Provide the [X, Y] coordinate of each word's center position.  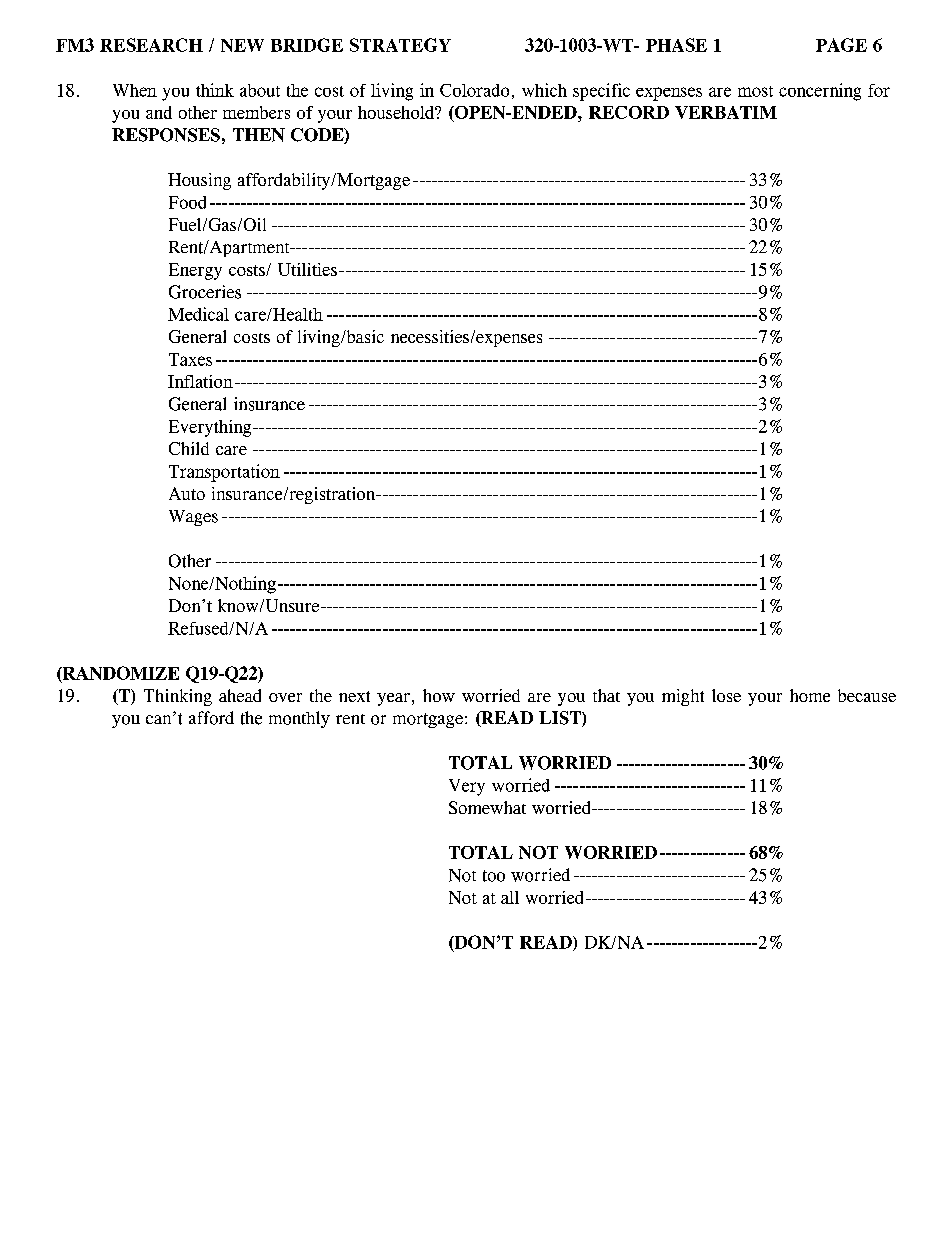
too [494, 876]
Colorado [474, 90]
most [755, 91]
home [810, 695]
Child [189, 448]
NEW [242, 45]
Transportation [224, 473]
